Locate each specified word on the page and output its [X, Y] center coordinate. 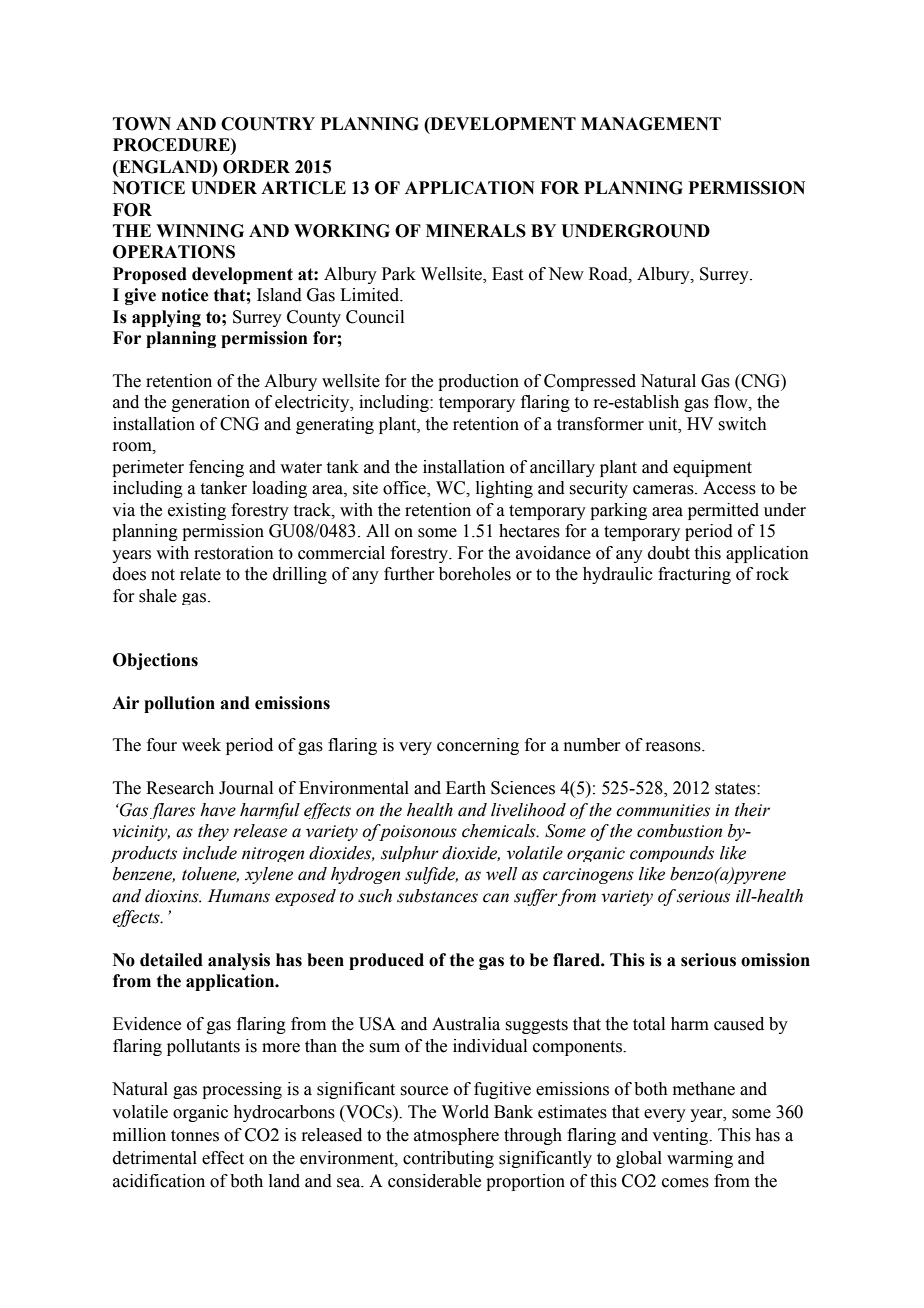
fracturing [694, 575]
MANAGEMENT [651, 124]
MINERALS [476, 231]
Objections [155, 661]
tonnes [195, 1136]
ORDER [256, 167]
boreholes [475, 574]
